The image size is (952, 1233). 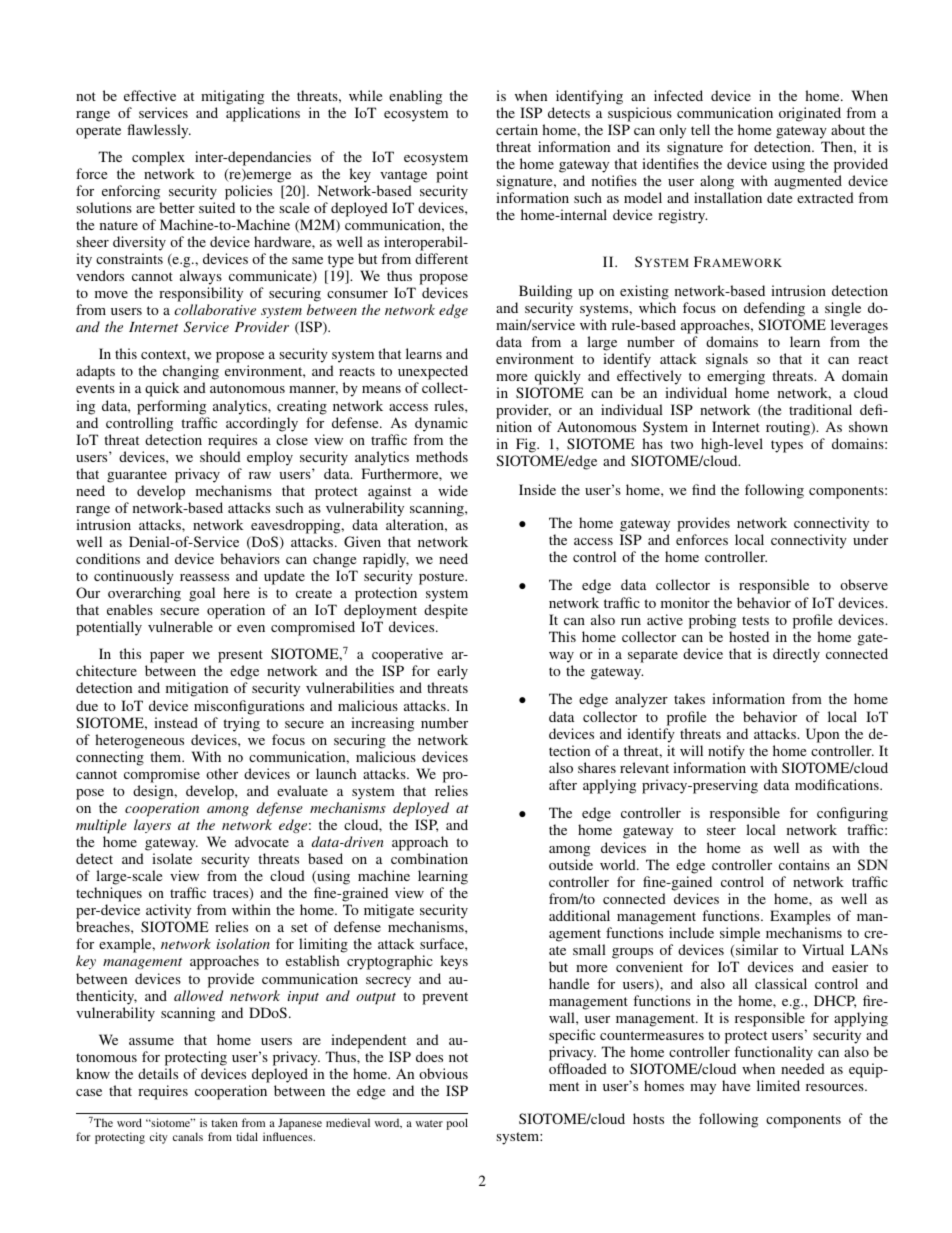 What do you see at coordinates (188, 1136) in the screenshot?
I see `canals` at bounding box center [188, 1136].
